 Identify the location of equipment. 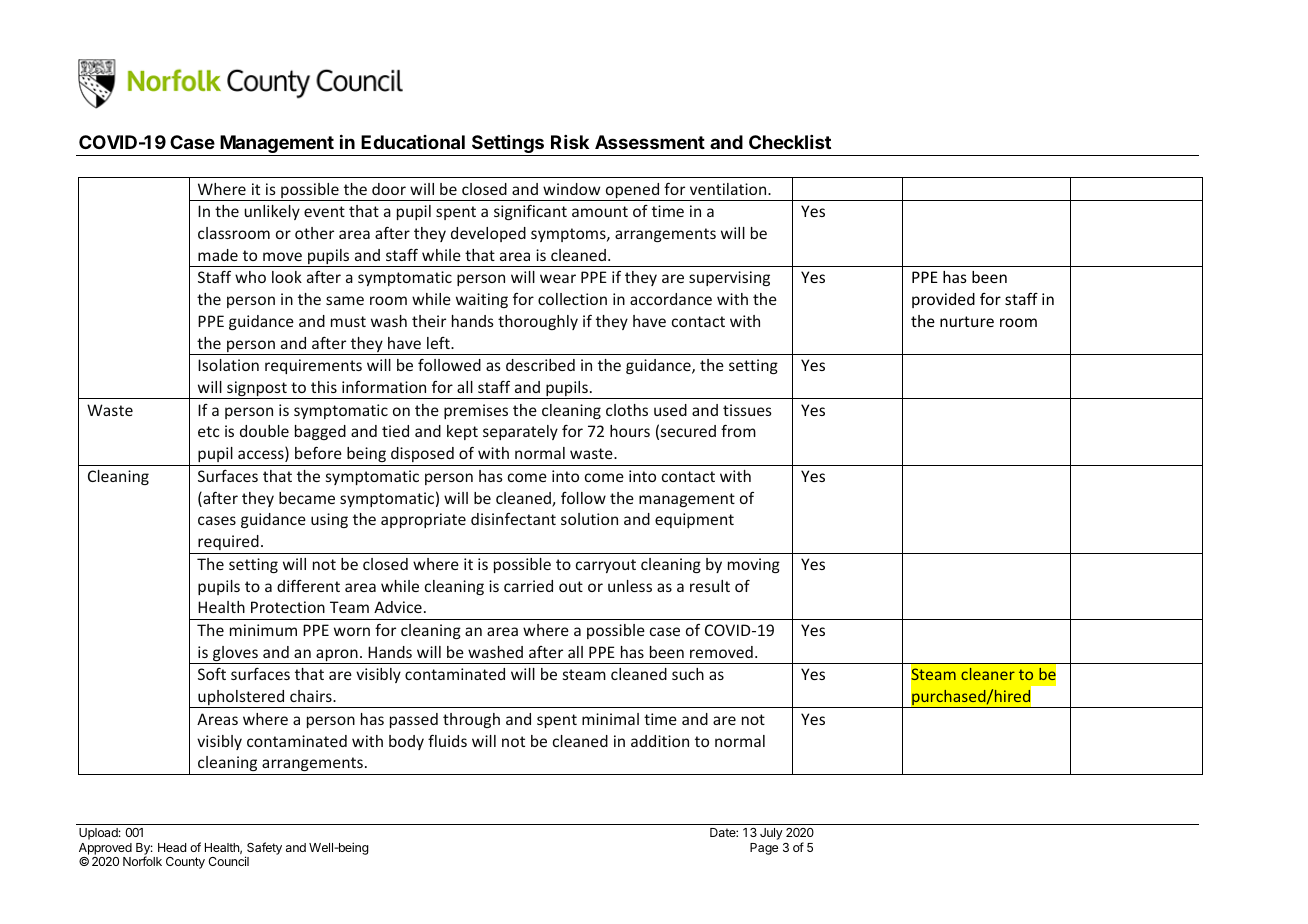
(694, 520).
